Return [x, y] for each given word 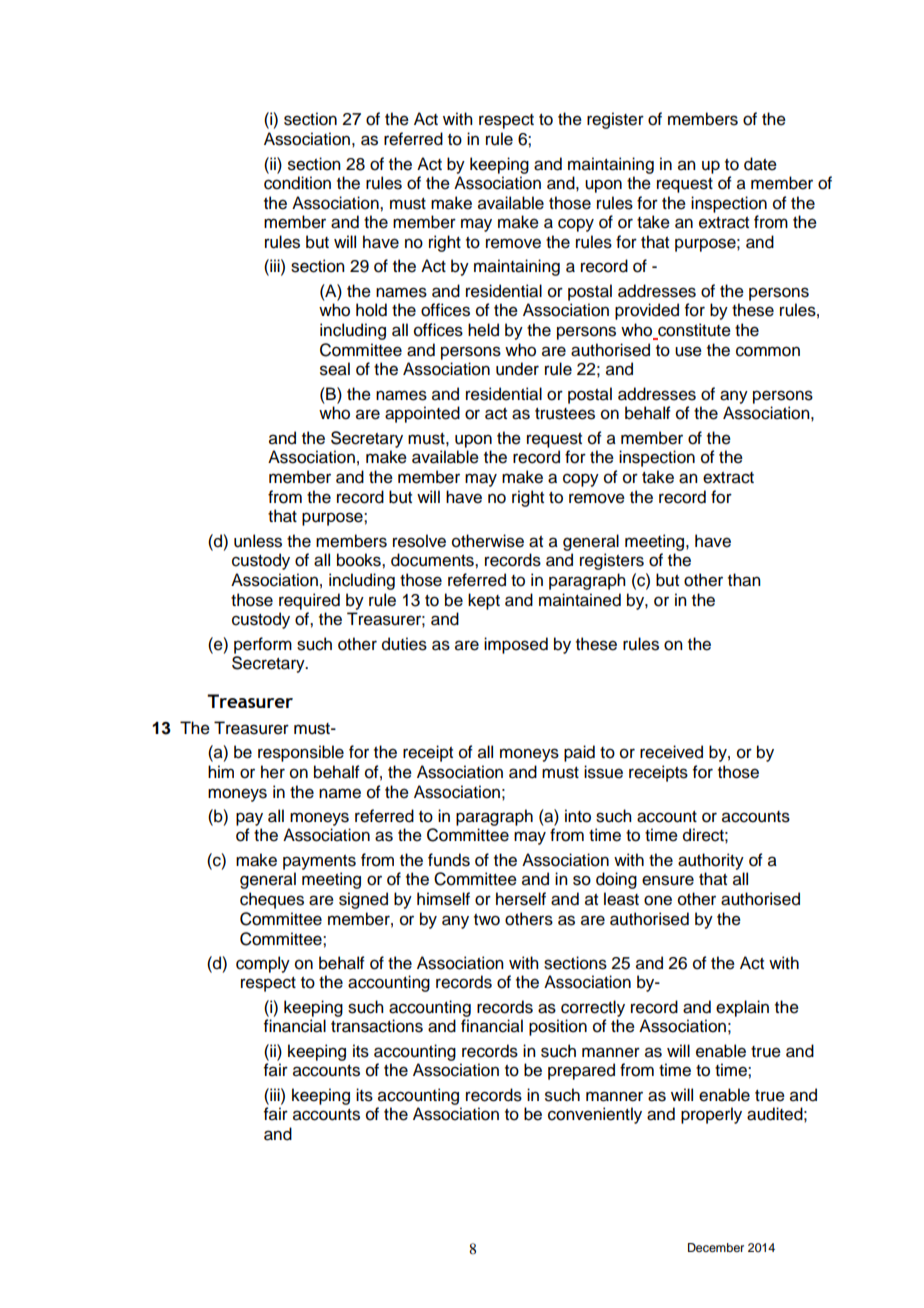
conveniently [595, 1115]
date [760, 164]
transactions [377, 1026]
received [671, 752]
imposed [516, 645]
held [483, 330]
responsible [301, 753]
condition [297, 183]
